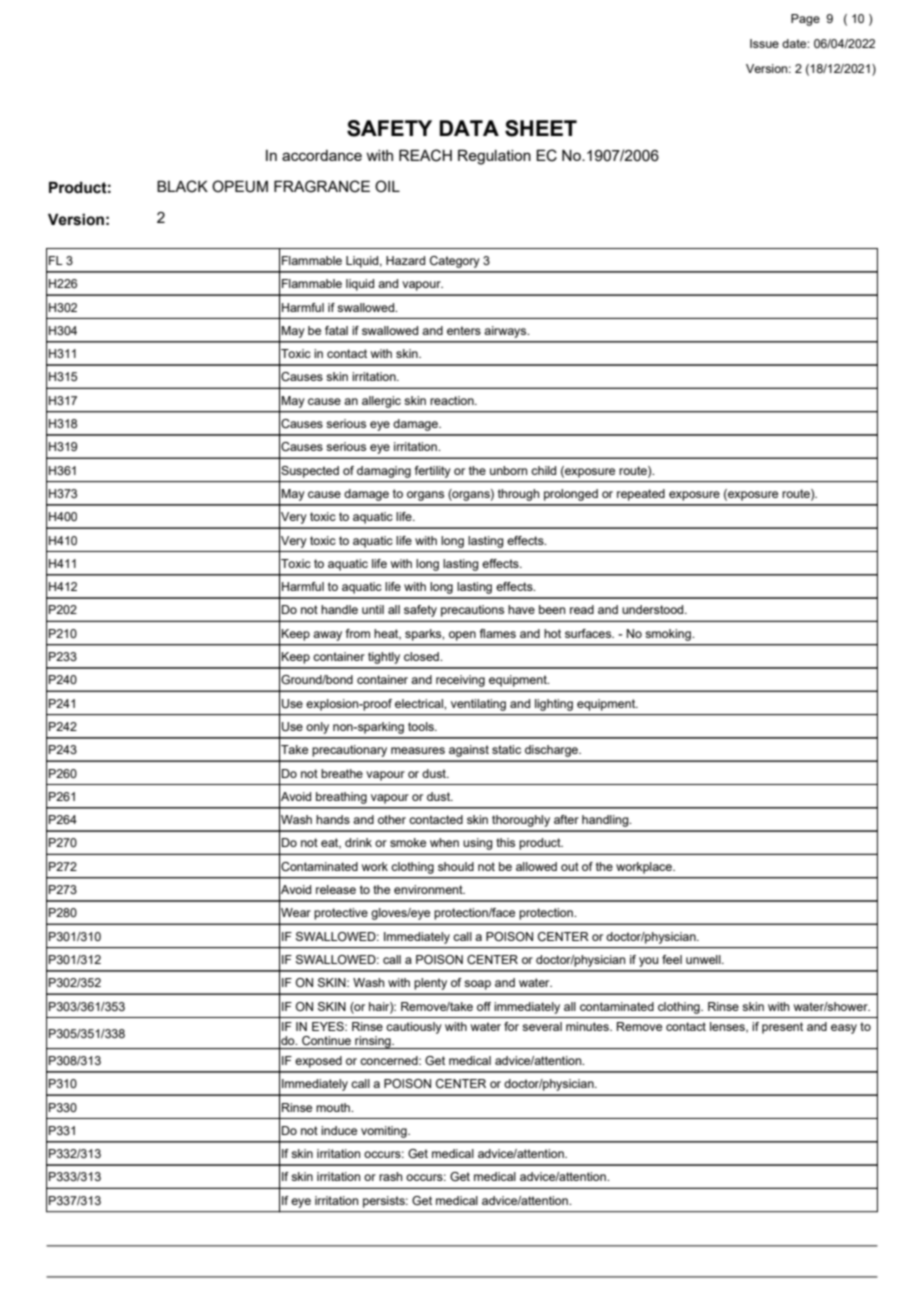 Image resolution: width=924 pixels, height=1308 pixels. Describe the element at coordinates (381, 402) in the image. I see `allergic` at that location.
